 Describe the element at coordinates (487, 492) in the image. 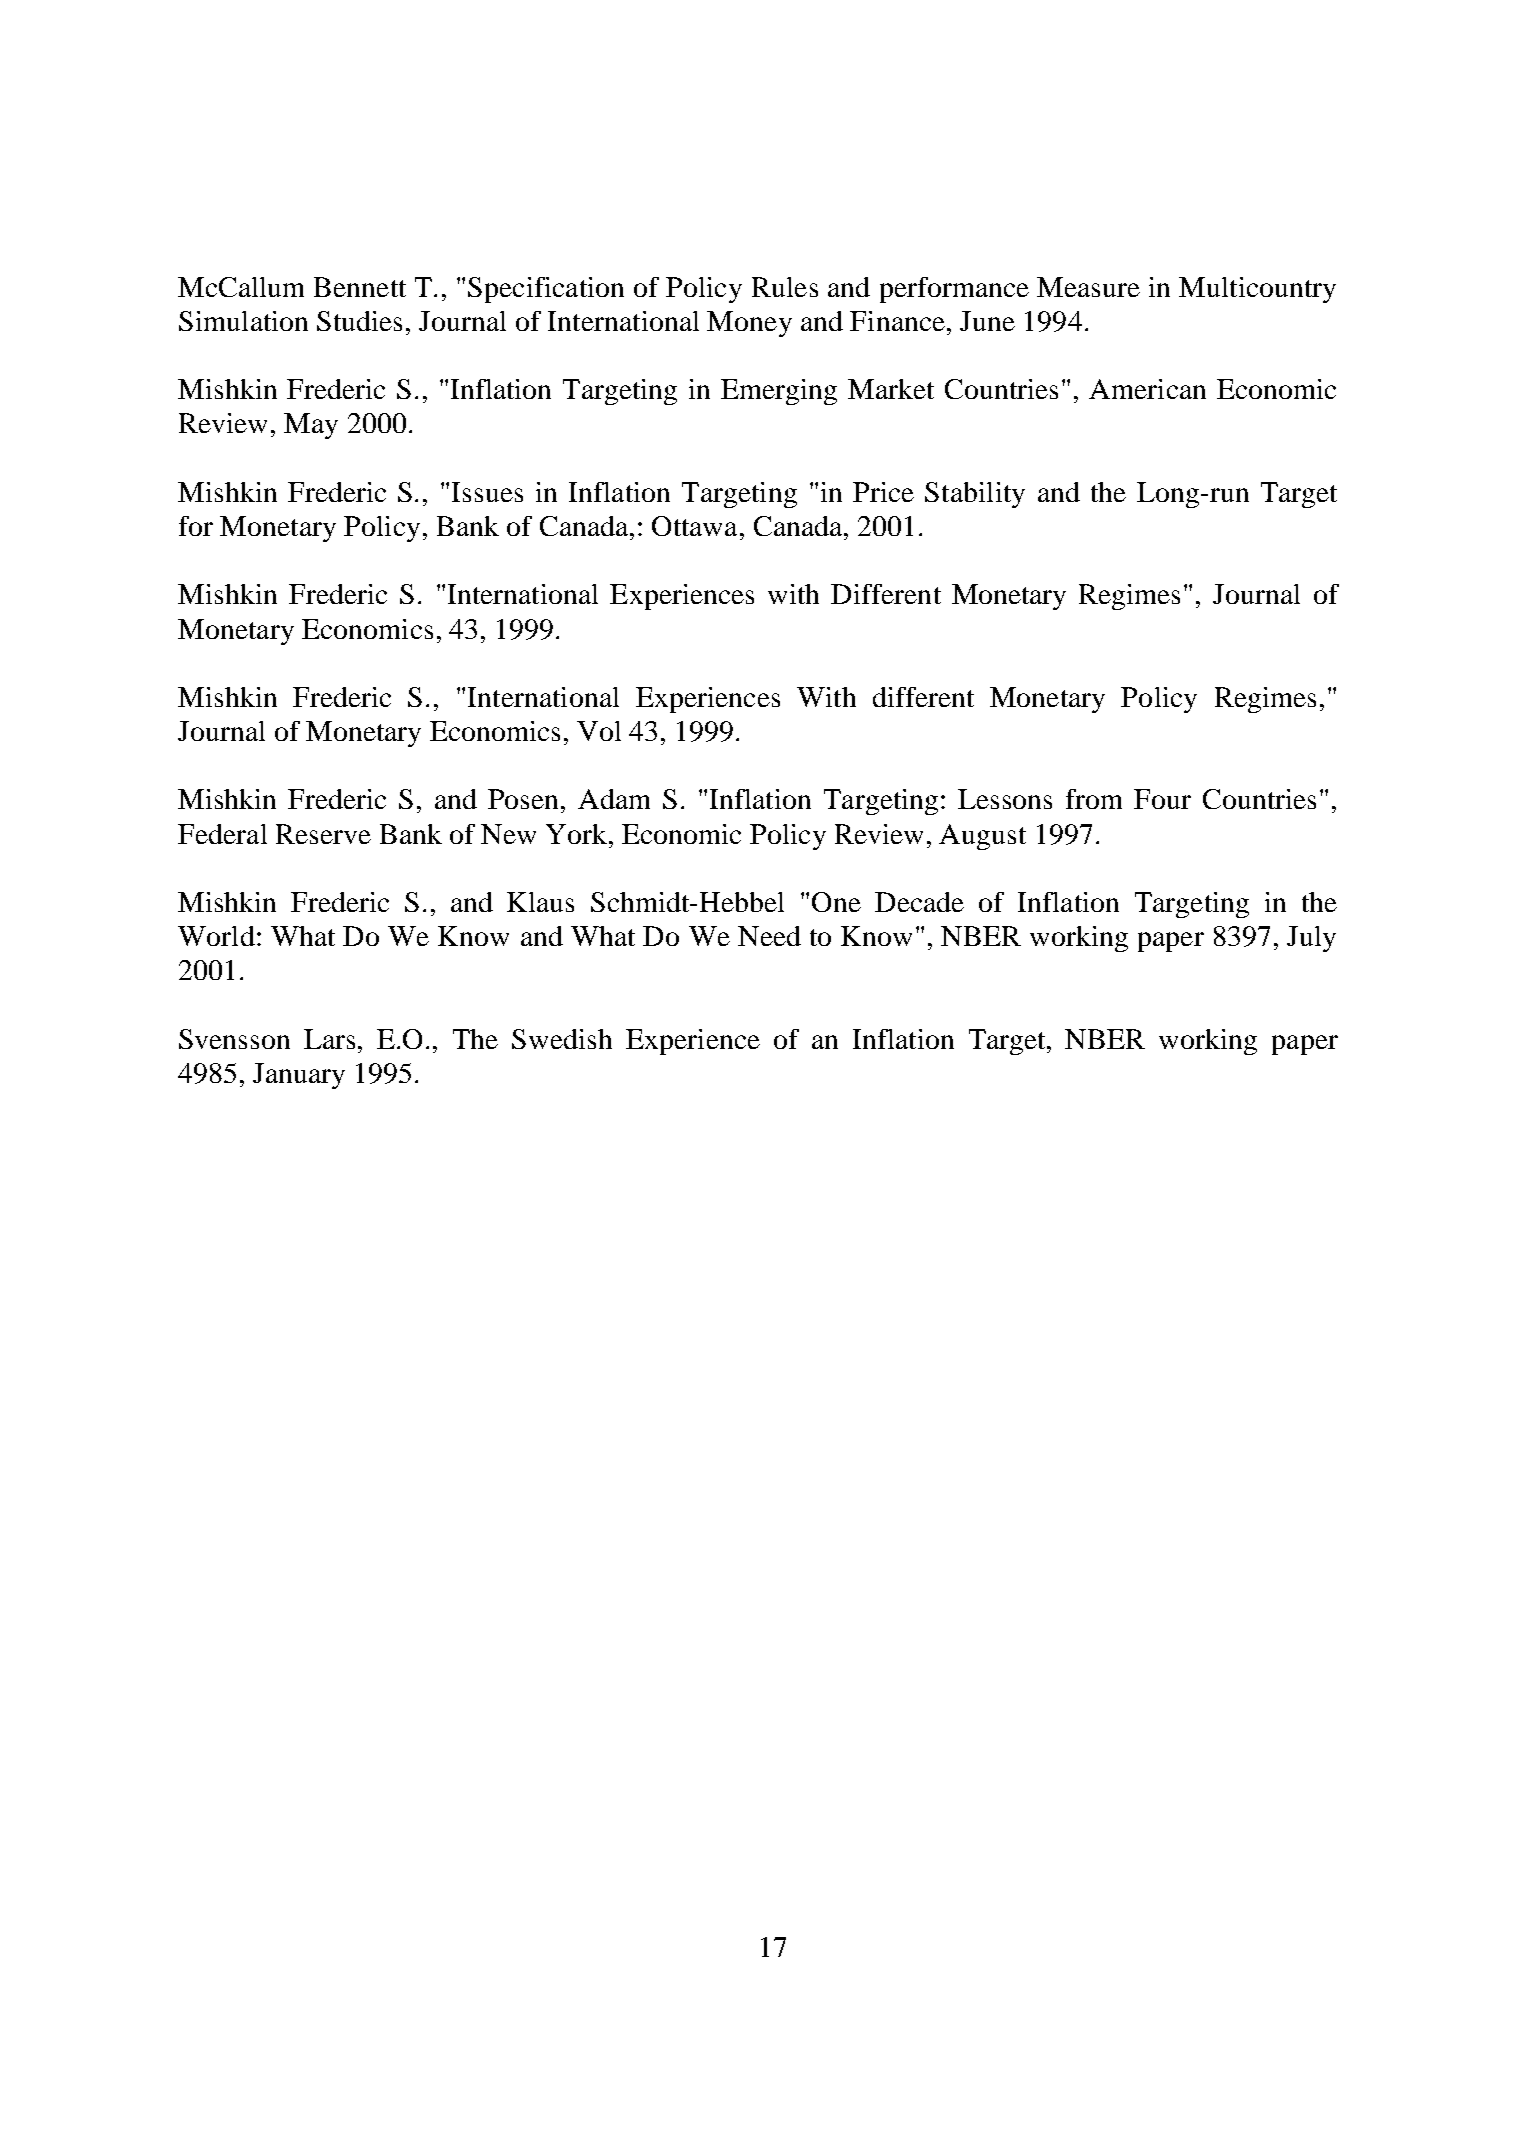

I see `Issues` at that location.
